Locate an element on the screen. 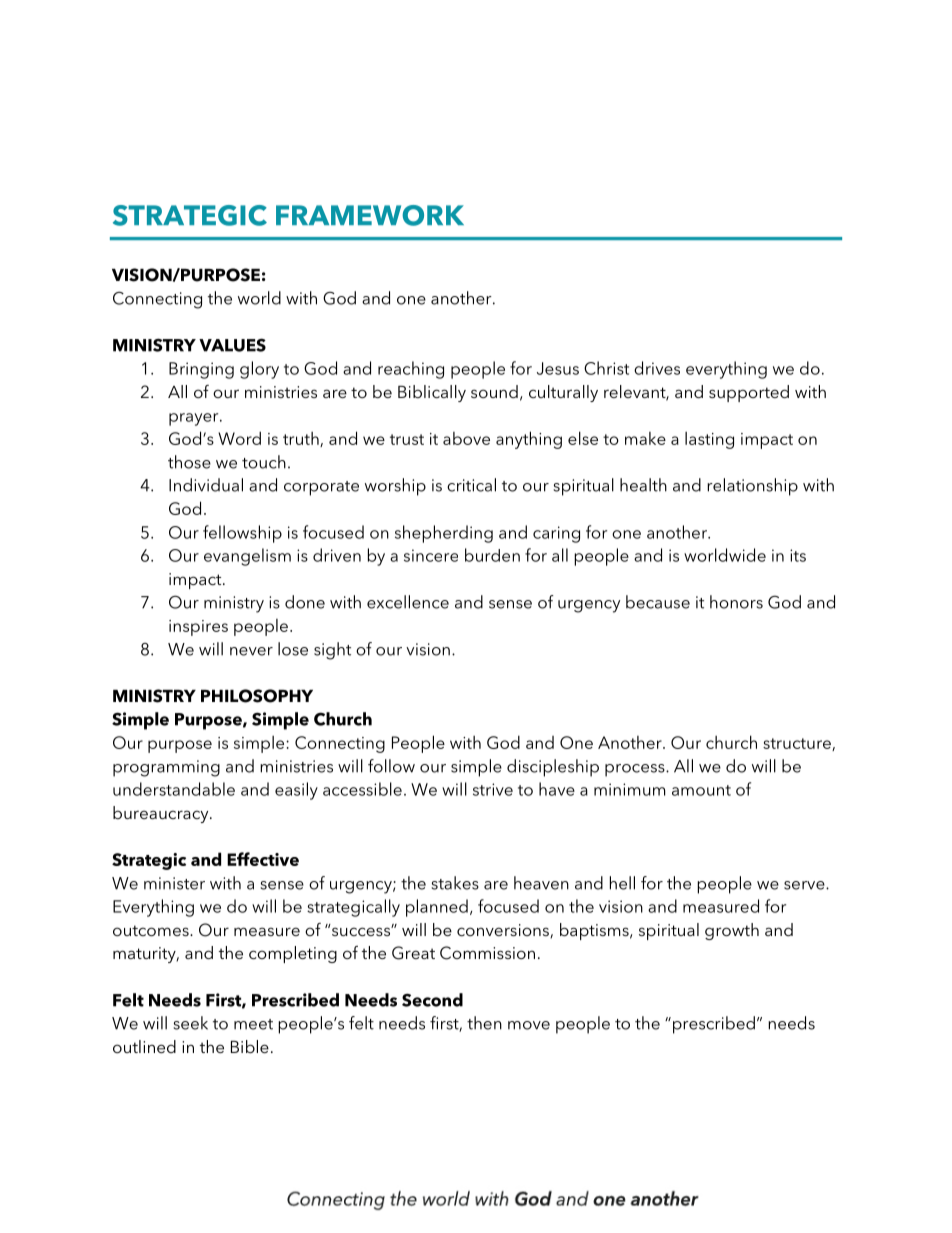 The width and height of the screenshot is (952, 1233). drives is located at coordinates (657, 368).
